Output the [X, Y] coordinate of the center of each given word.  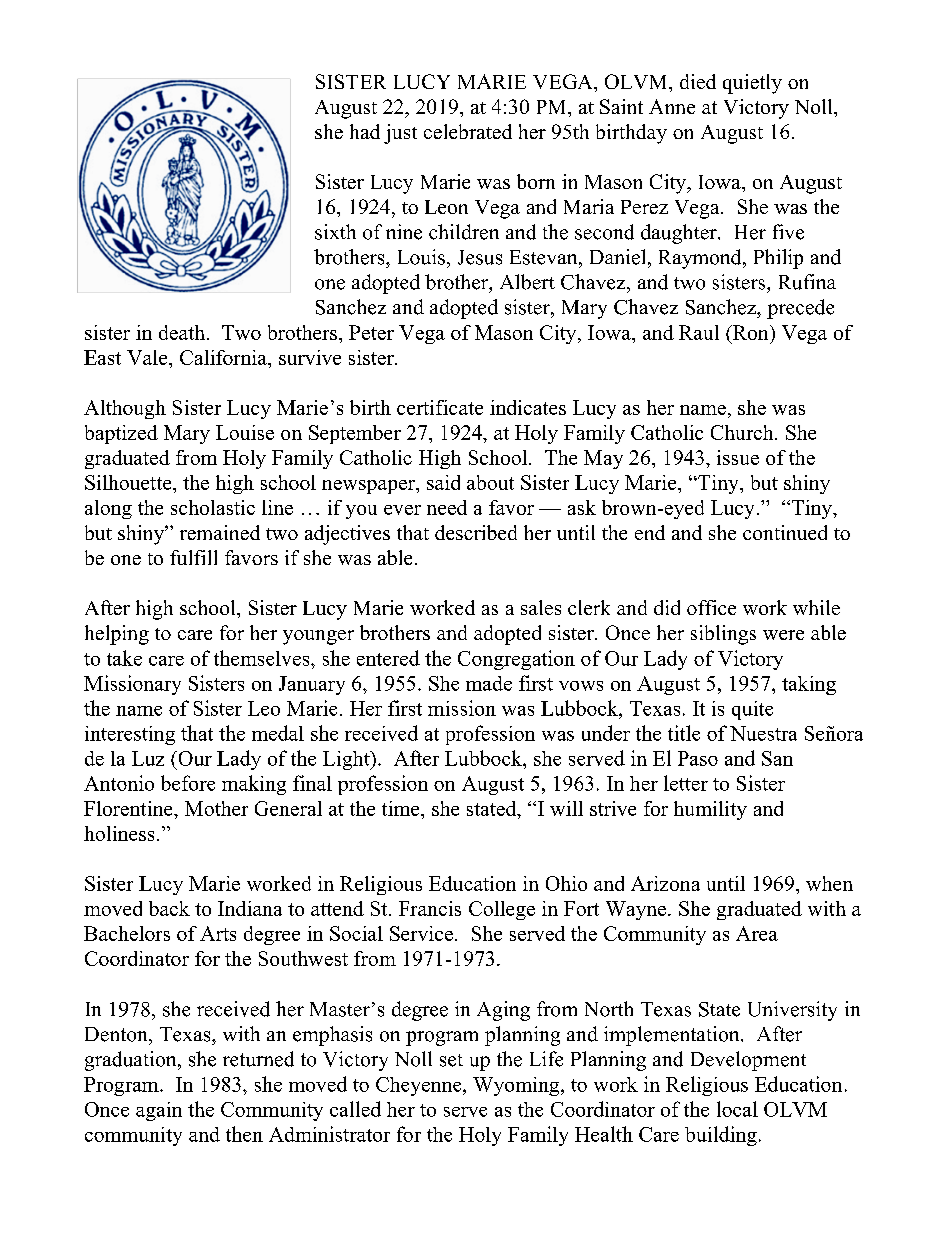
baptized [121, 434]
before [188, 783]
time [402, 808]
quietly [752, 84]
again [159, 1111]
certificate [440, 407]
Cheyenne [420, 1086]
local [737, 1109]
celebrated [468, 131]
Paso [698, 758]
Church [743, 432]
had [365, 131]
